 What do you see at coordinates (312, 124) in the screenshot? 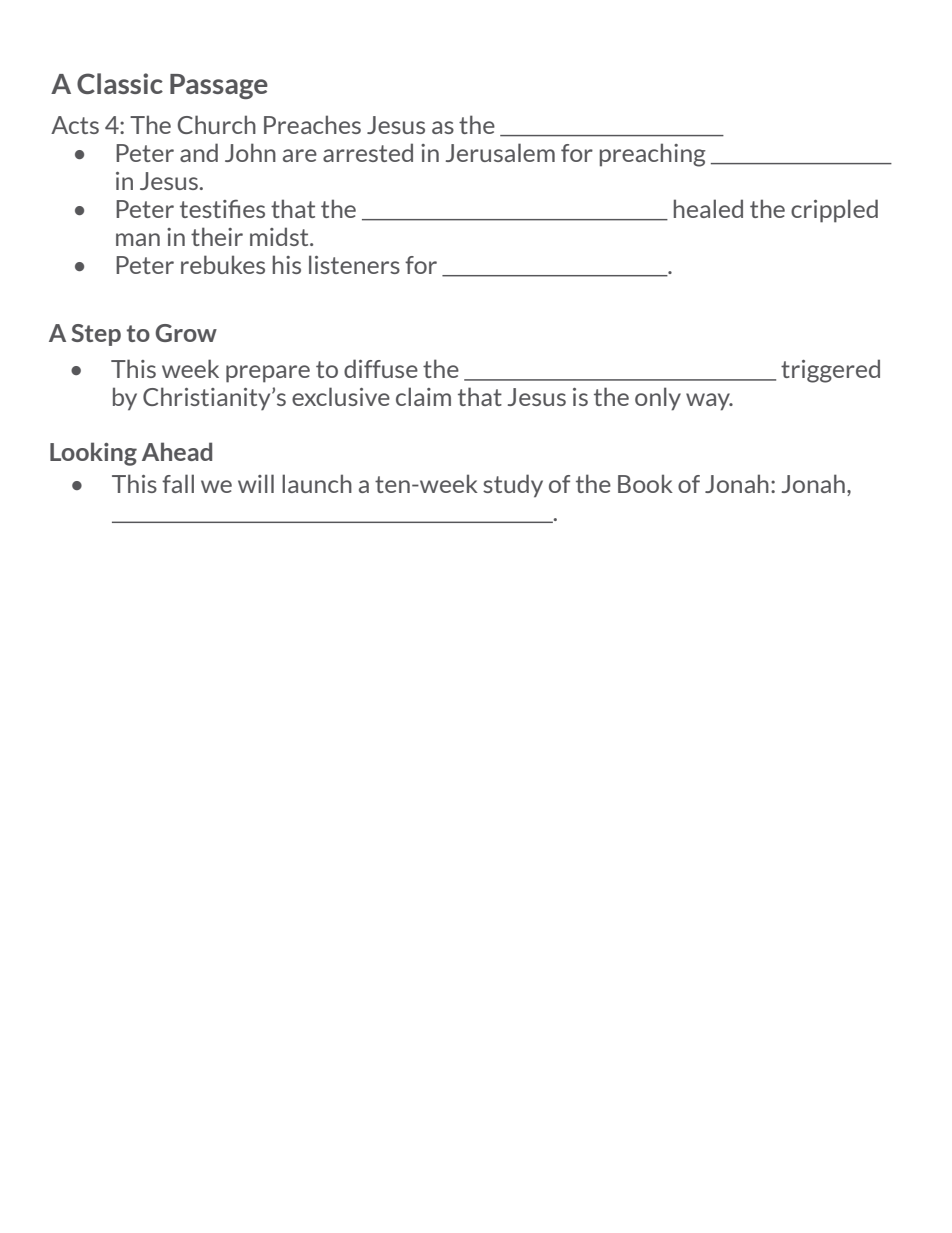
I see `Preaches` at bounding box center [312, 124].
